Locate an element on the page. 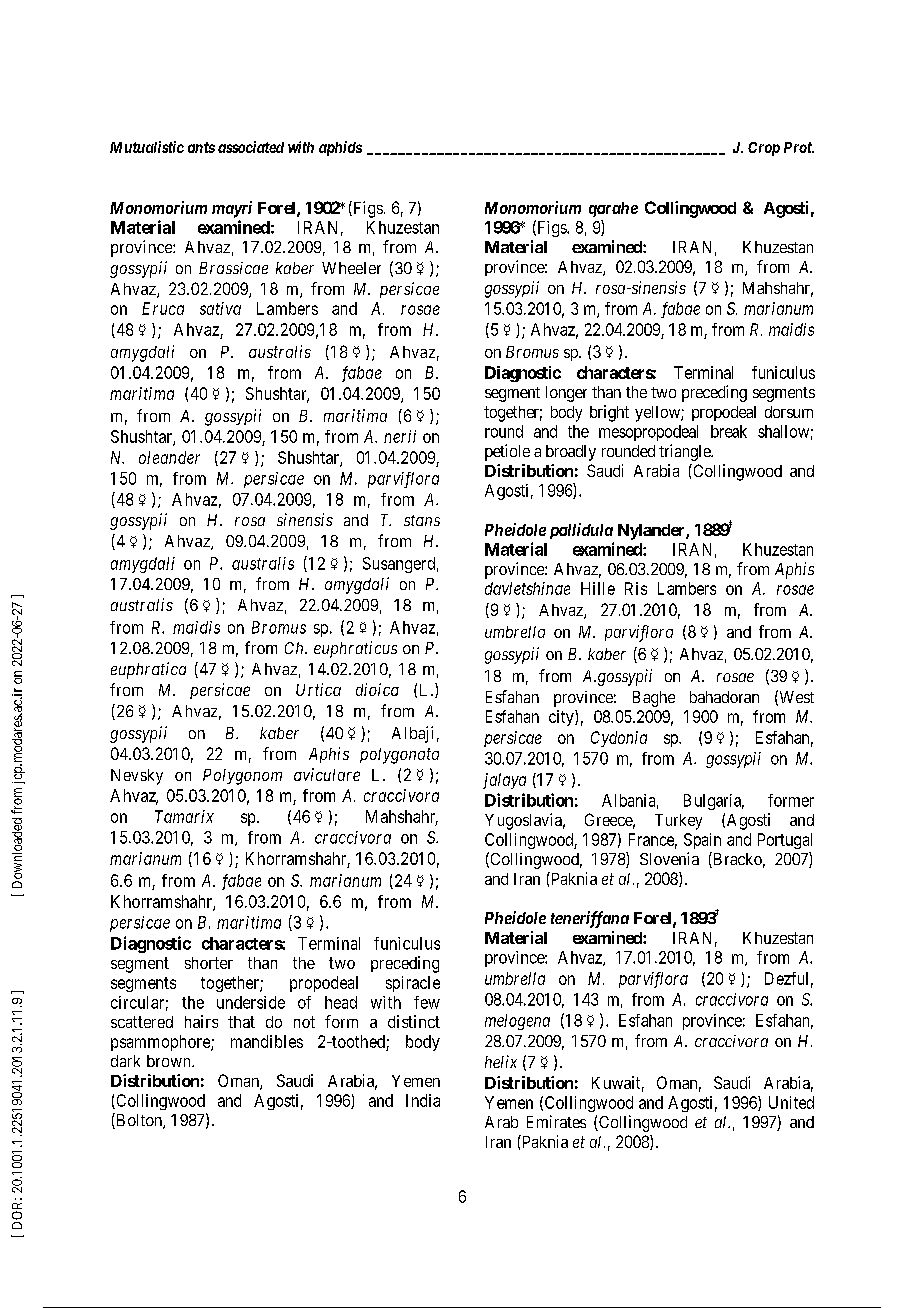  triangle is located at coordinates (685, 452).
